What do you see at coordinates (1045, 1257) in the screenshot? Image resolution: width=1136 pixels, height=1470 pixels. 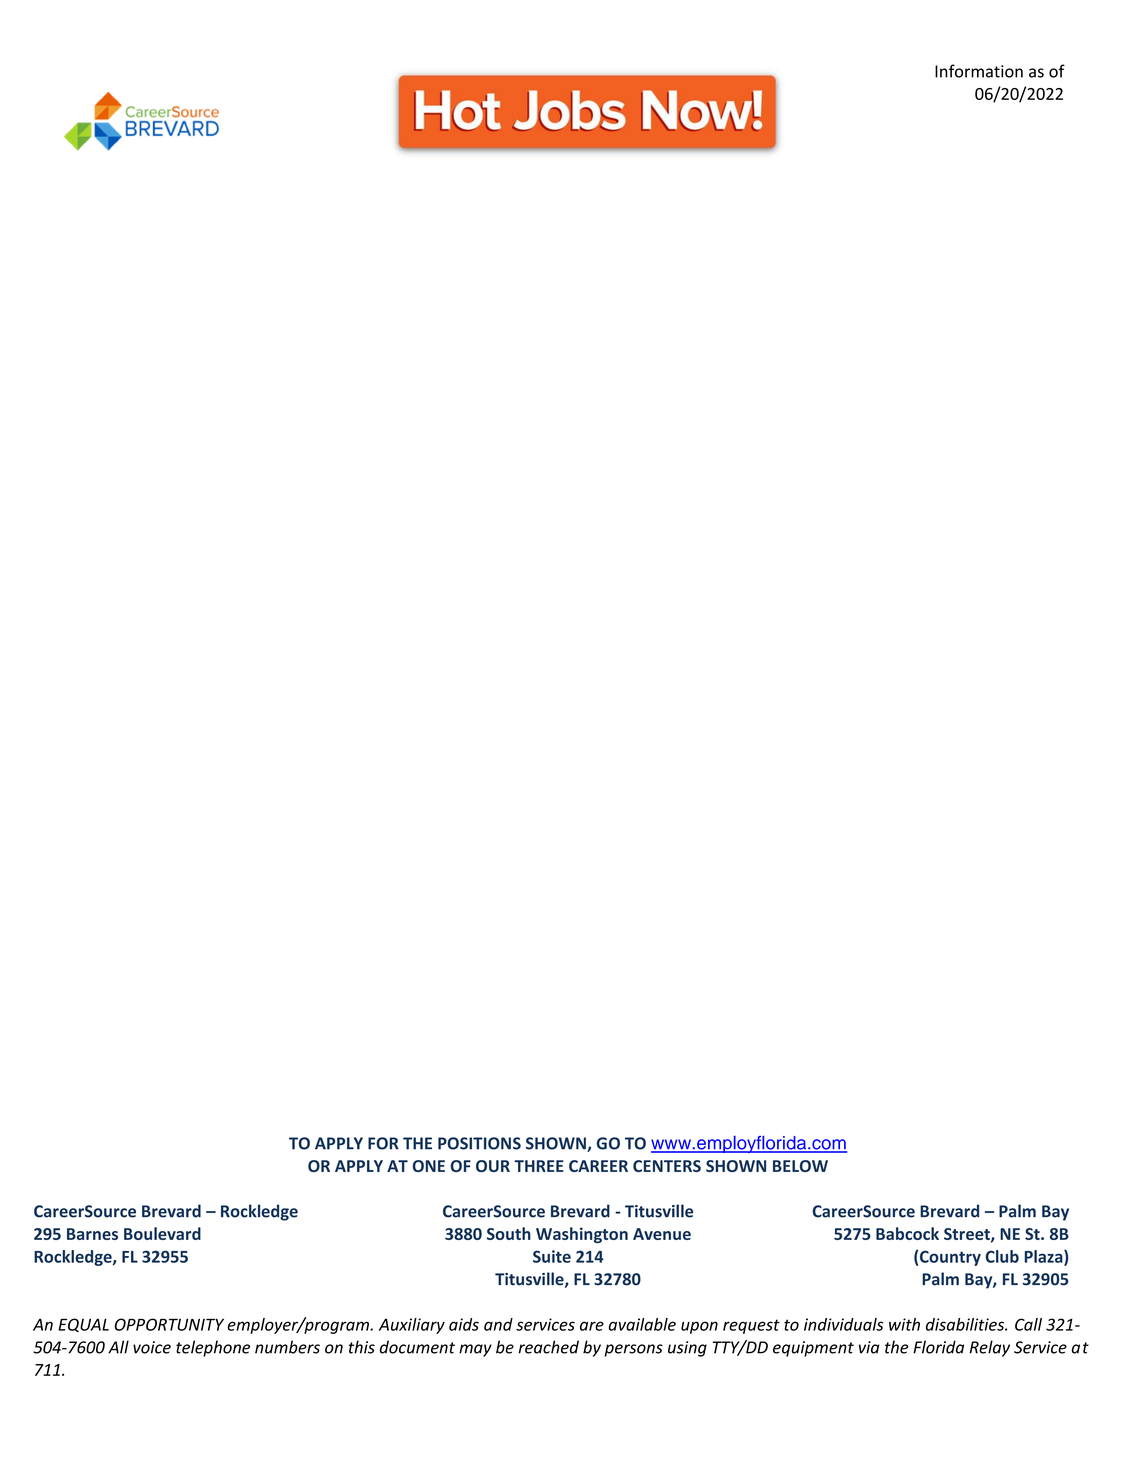 I see `Plaza` at bounding box center [1045, 1257].
